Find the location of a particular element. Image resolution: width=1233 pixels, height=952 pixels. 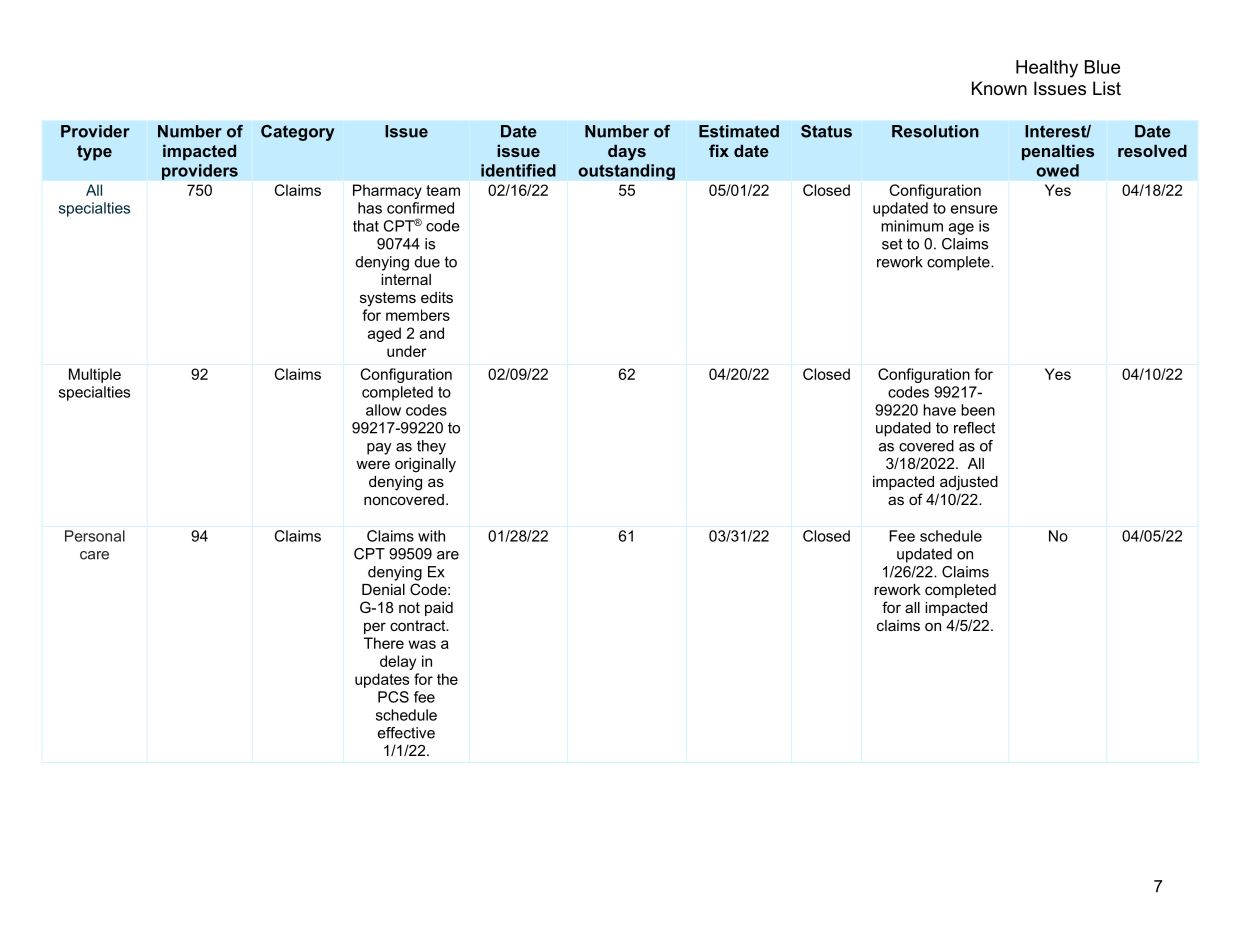

with is located at coordinates (431, 536).
